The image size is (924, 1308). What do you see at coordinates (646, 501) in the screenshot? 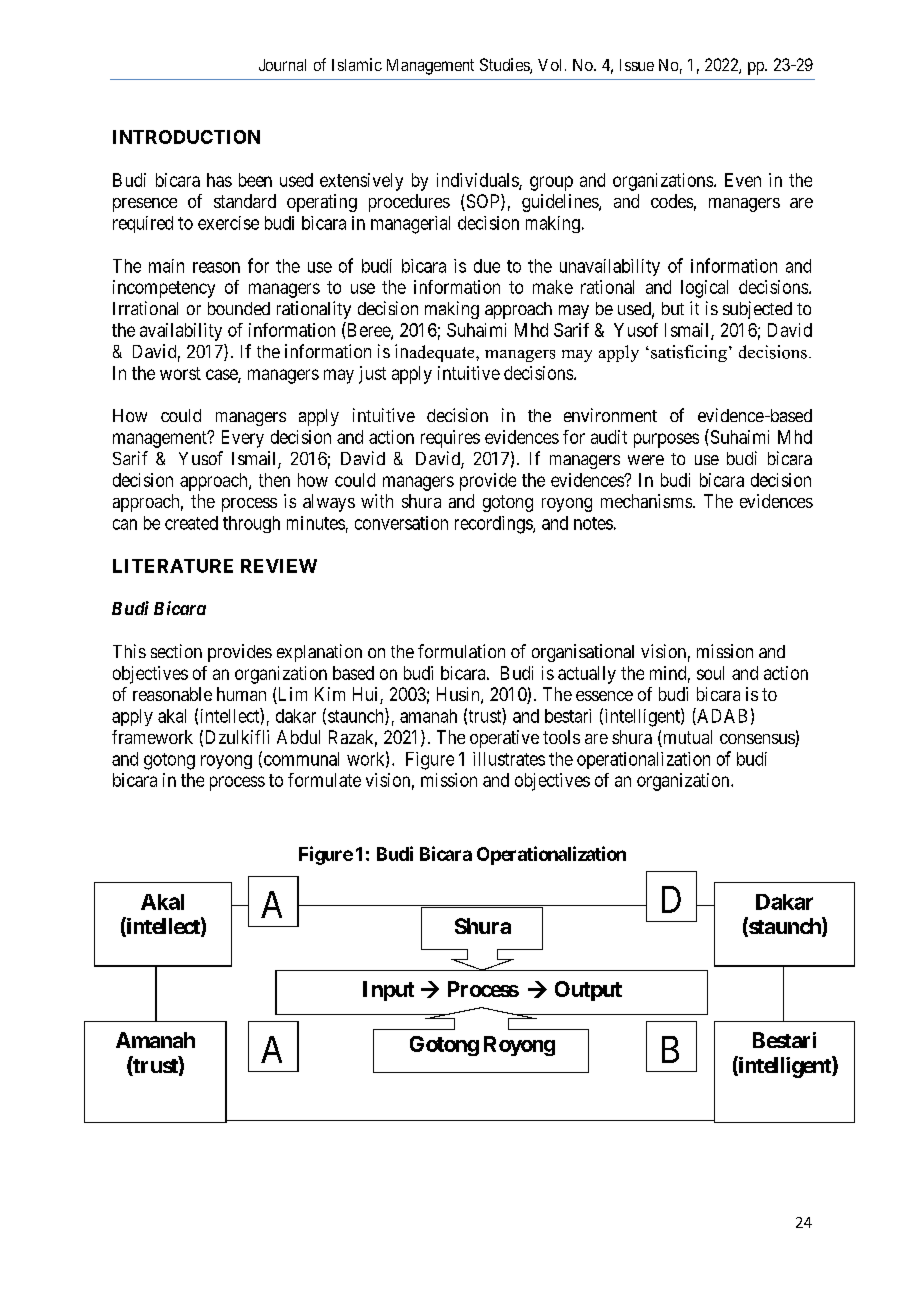
I see `mechanisms` at bounding box center [646, 501].
